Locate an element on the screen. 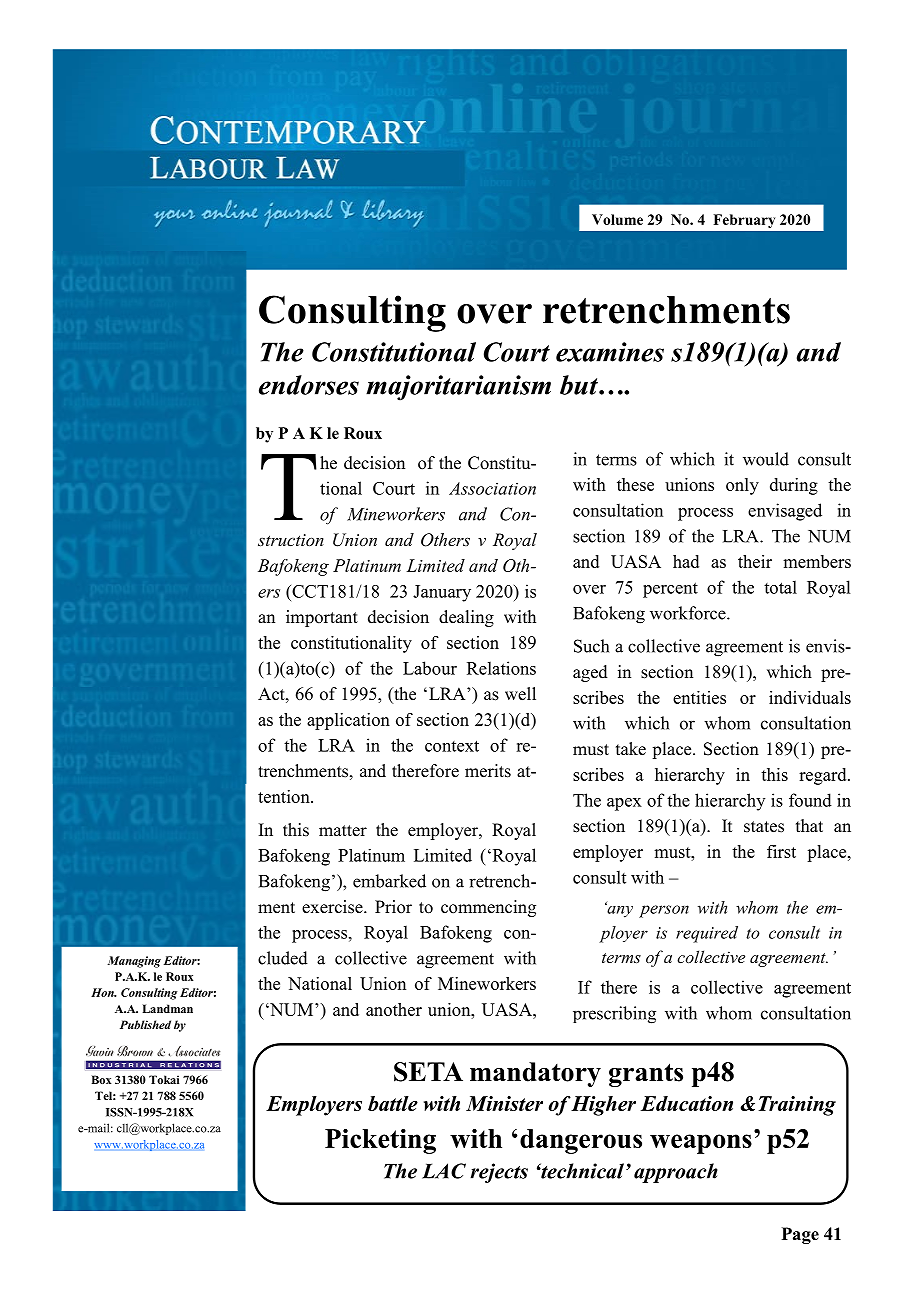 The height and width of the screenshot is (1308, 924). endorses is located at coordinates (309, 385).
